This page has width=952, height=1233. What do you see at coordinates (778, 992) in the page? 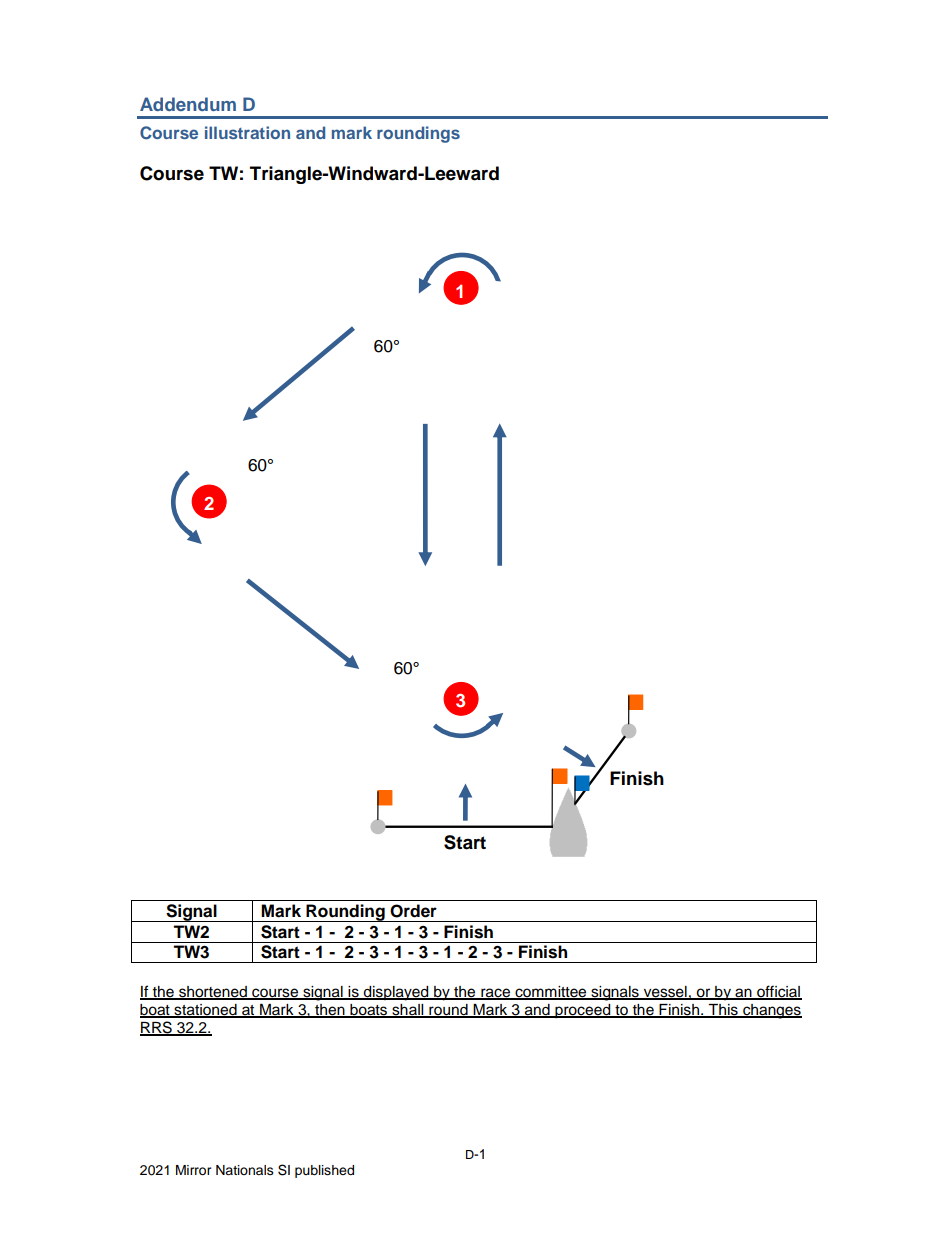
I see `official` at bounding box center [778, 992].
